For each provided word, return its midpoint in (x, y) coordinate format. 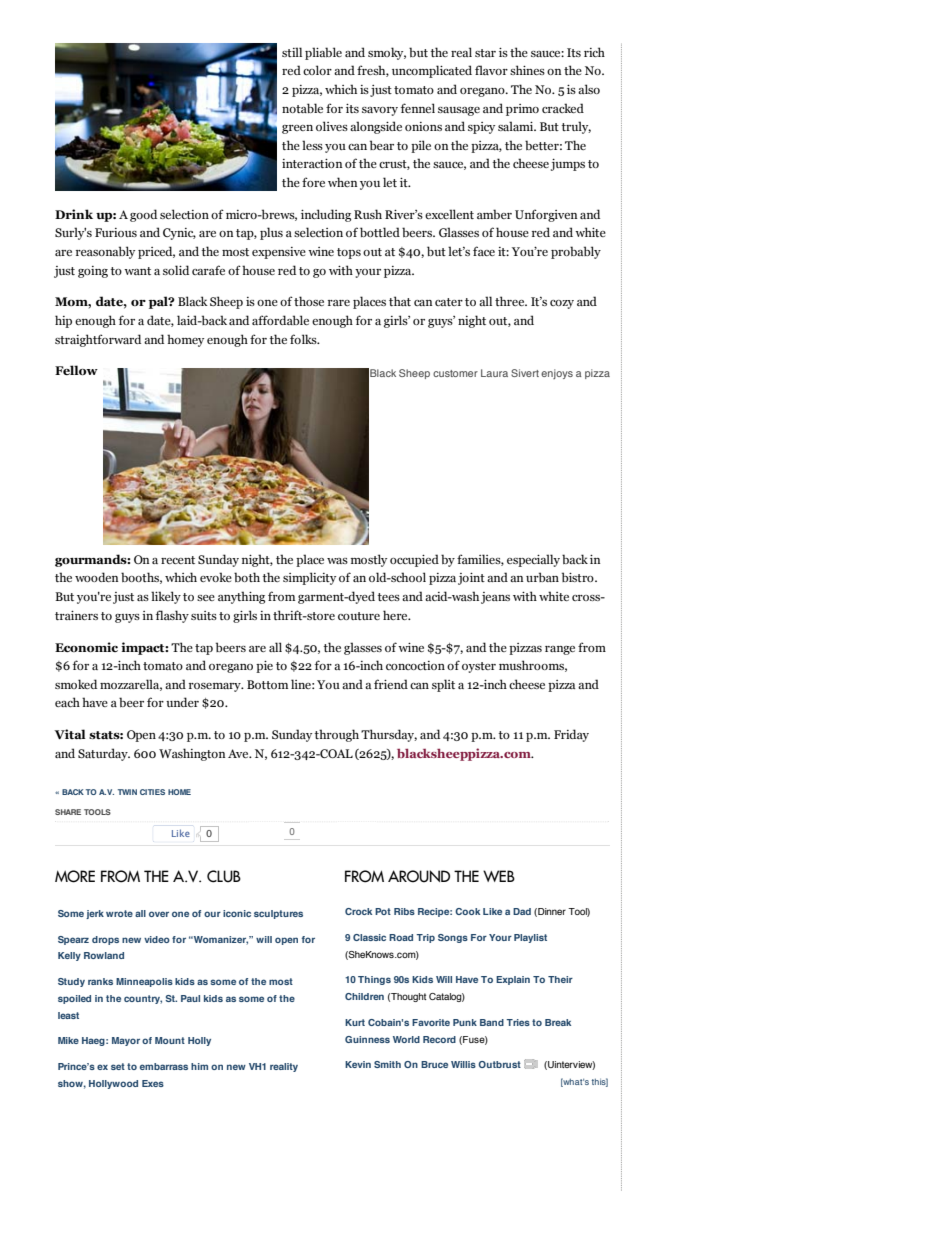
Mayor (126, 1041)
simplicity (309, 578)
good (143, 215)
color (317, 70)
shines (527, 70)
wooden (96, 577)
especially (533, 560)
